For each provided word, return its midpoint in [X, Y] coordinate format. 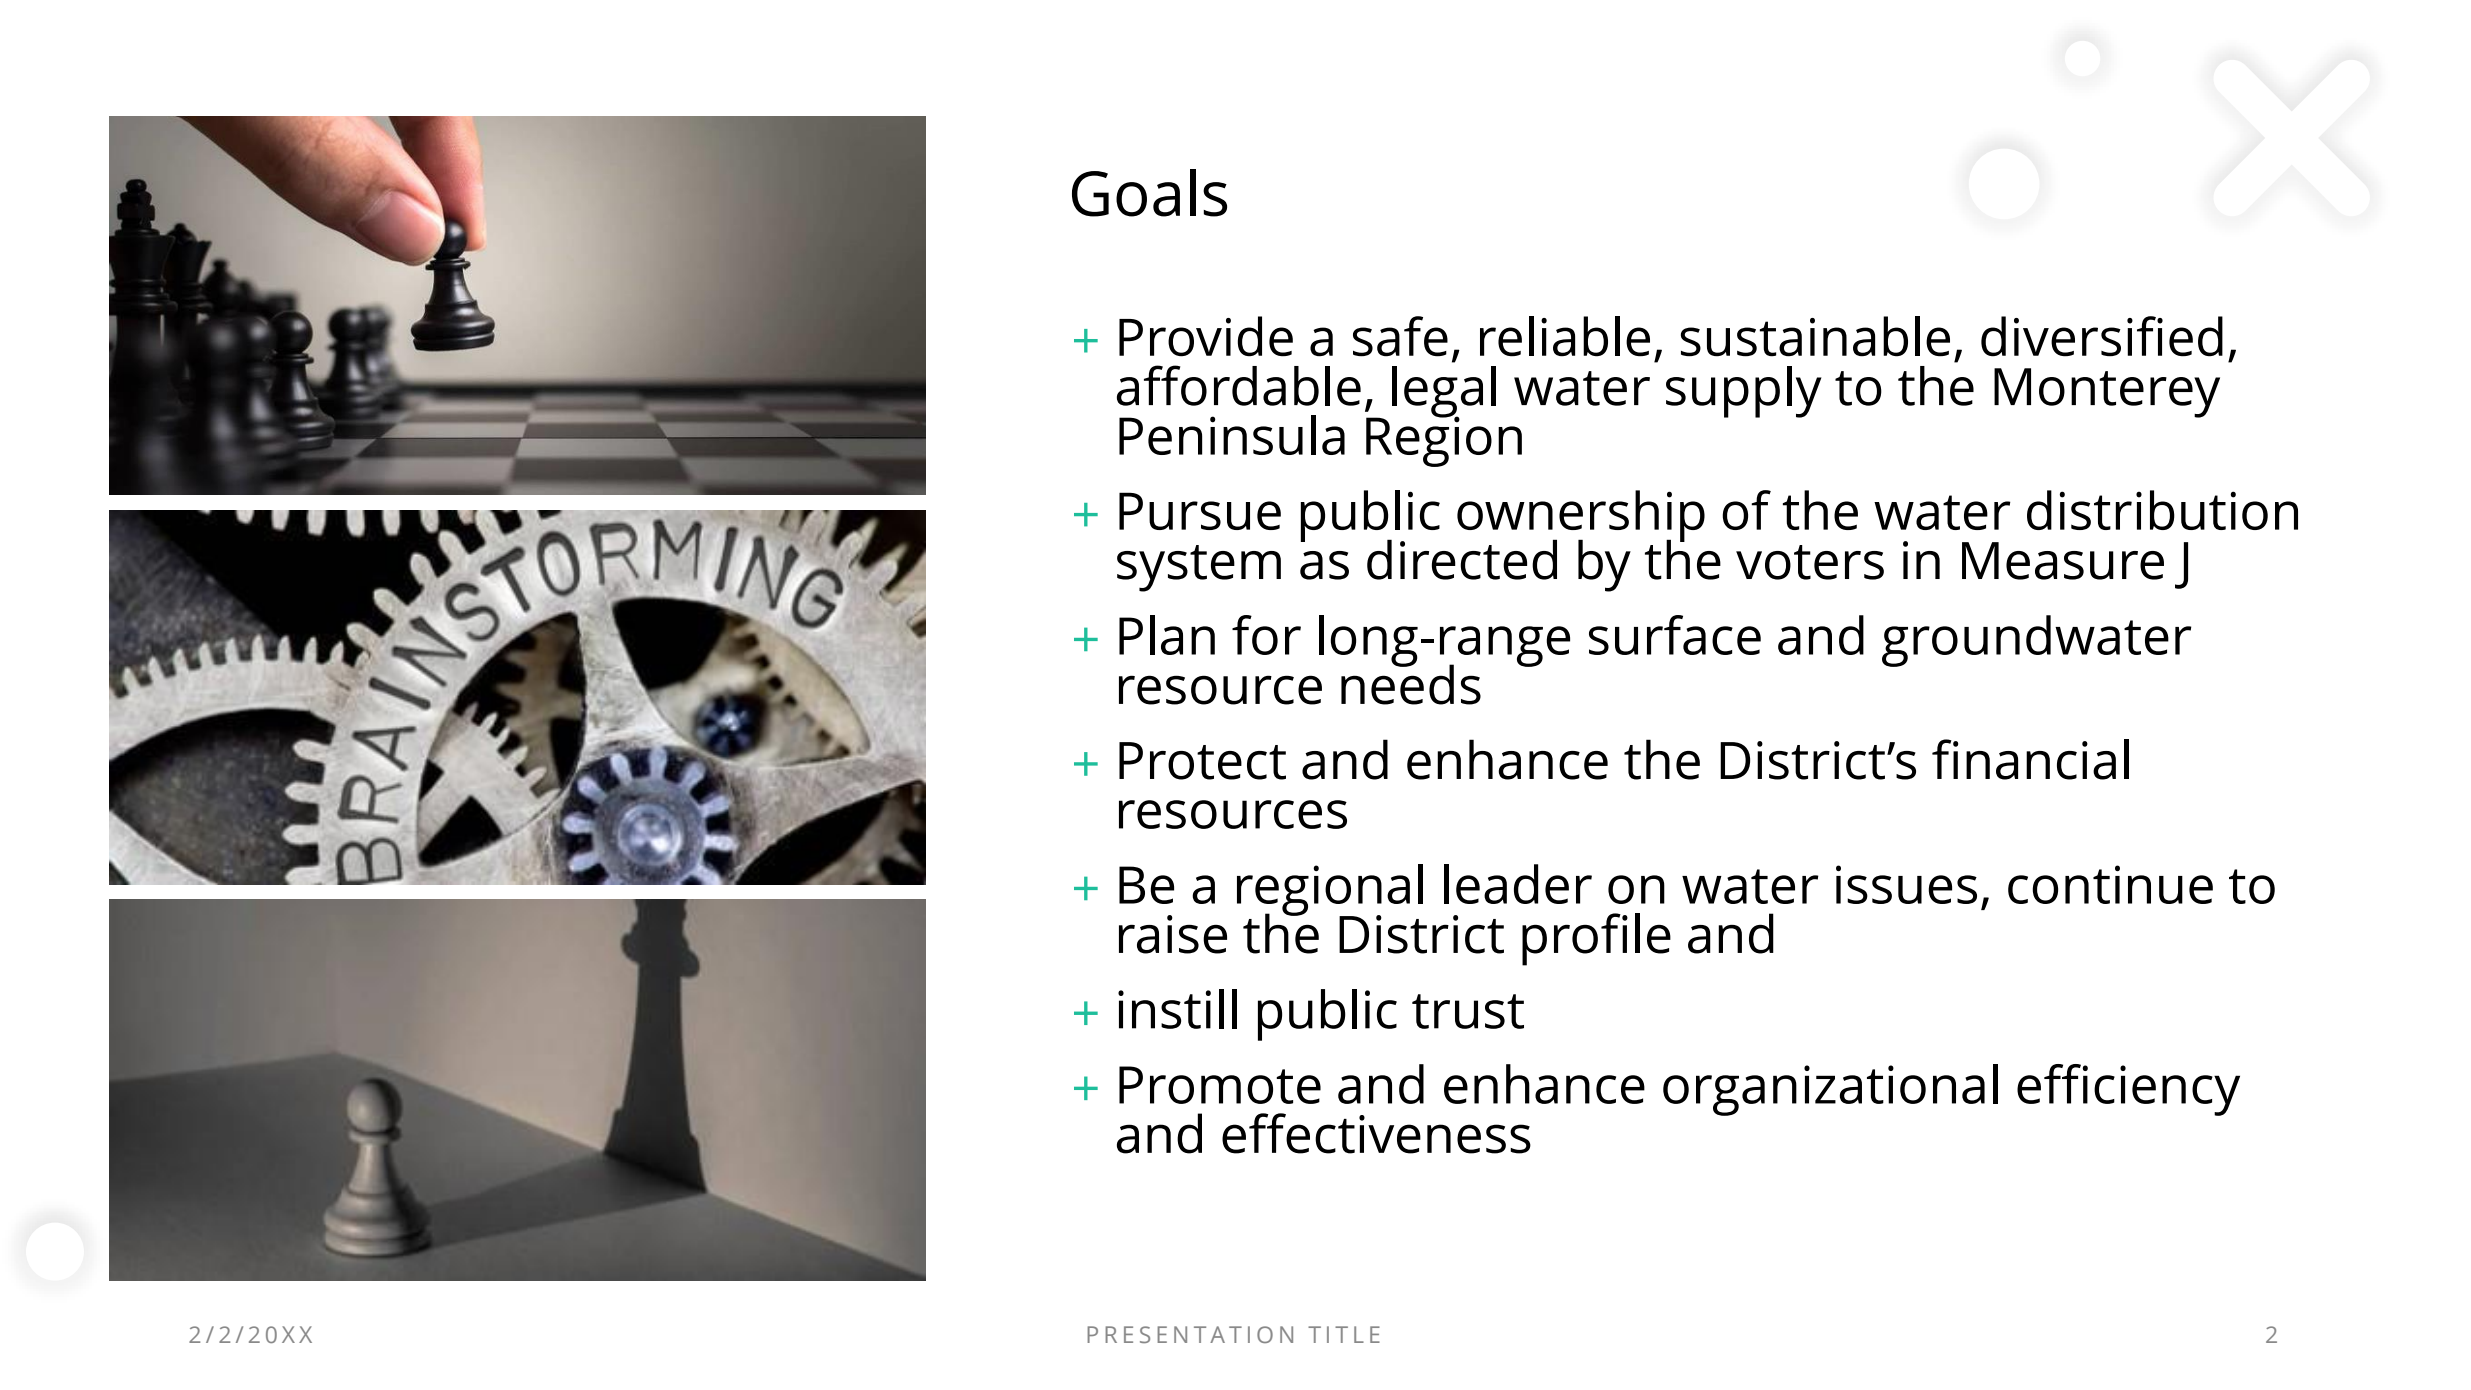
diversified [2102, 336]
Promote [1220, 1085]
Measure [2063, 561]
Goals [1149, 193]
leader [1518, 884]
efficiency [2128, 1090]
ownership [1581, 517]
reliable [1565, 336]
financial [2030, 759]
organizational [1830, 1090]
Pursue [1200, 511]
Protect [1202, 761]
